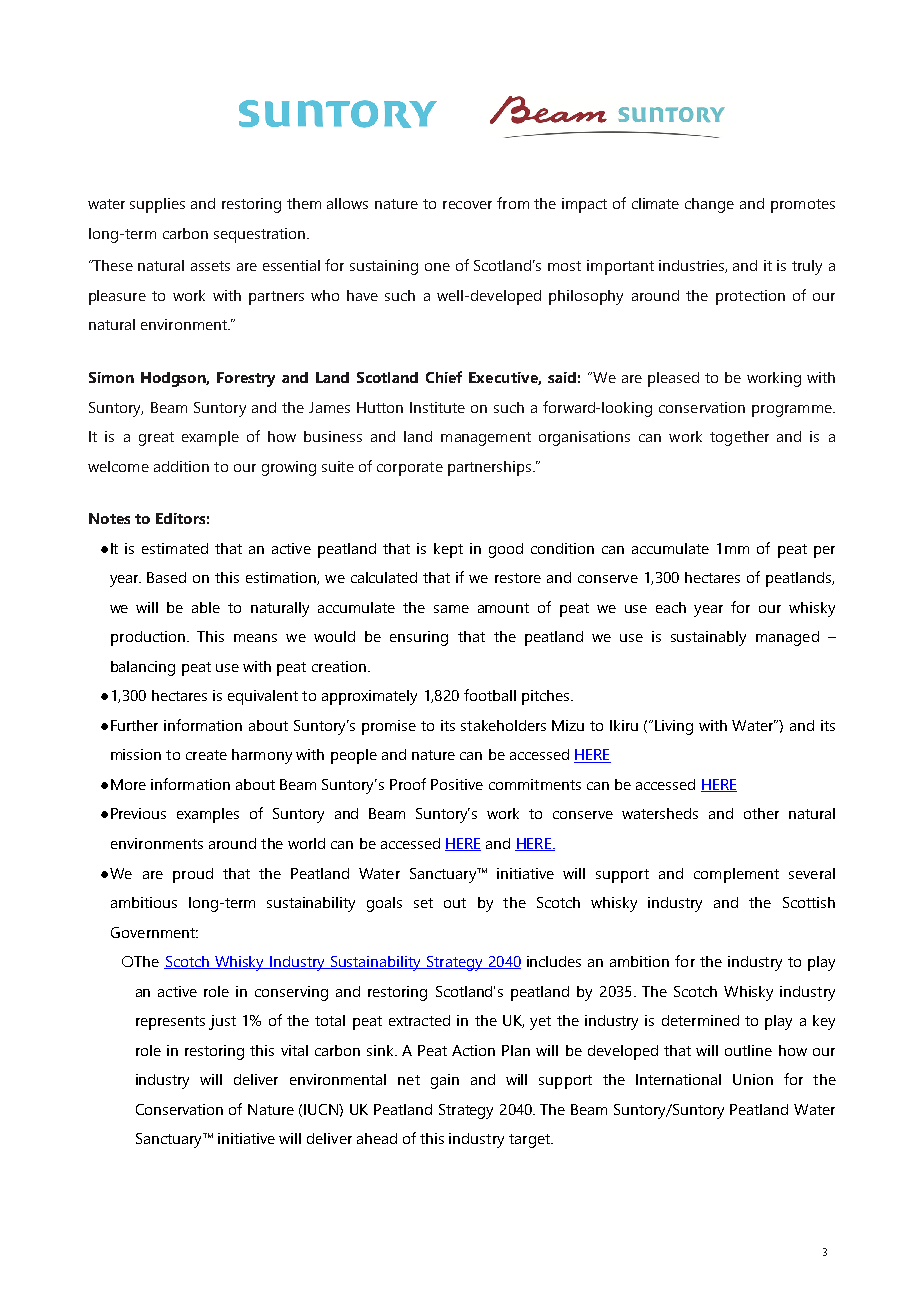 The width and height of the document is (924, 1308). I want to click on management, so click(486, 439).
